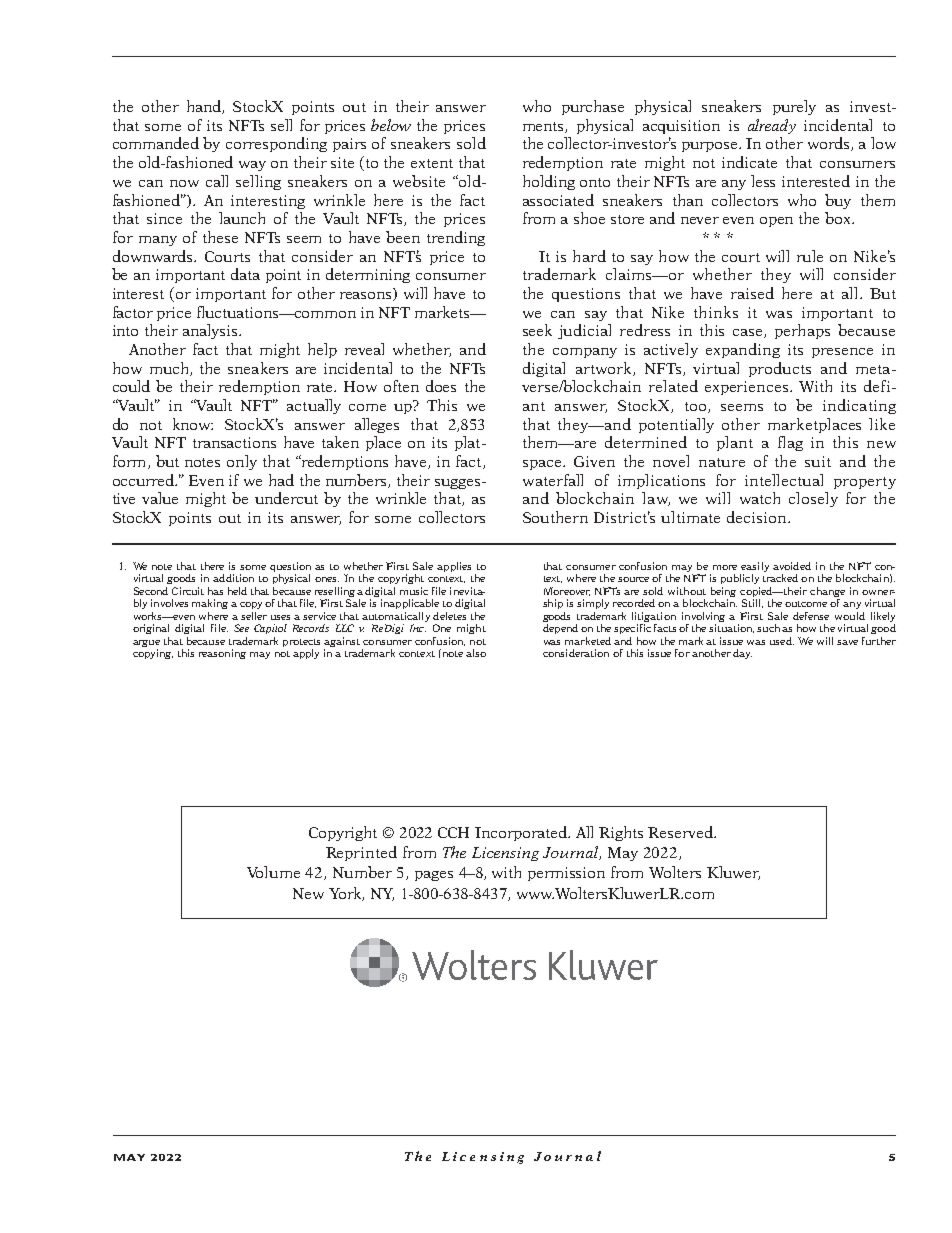  What do you see at coordinates (772, 126) in the screenshot?
I see `already` at bounding box center [772, 126].
